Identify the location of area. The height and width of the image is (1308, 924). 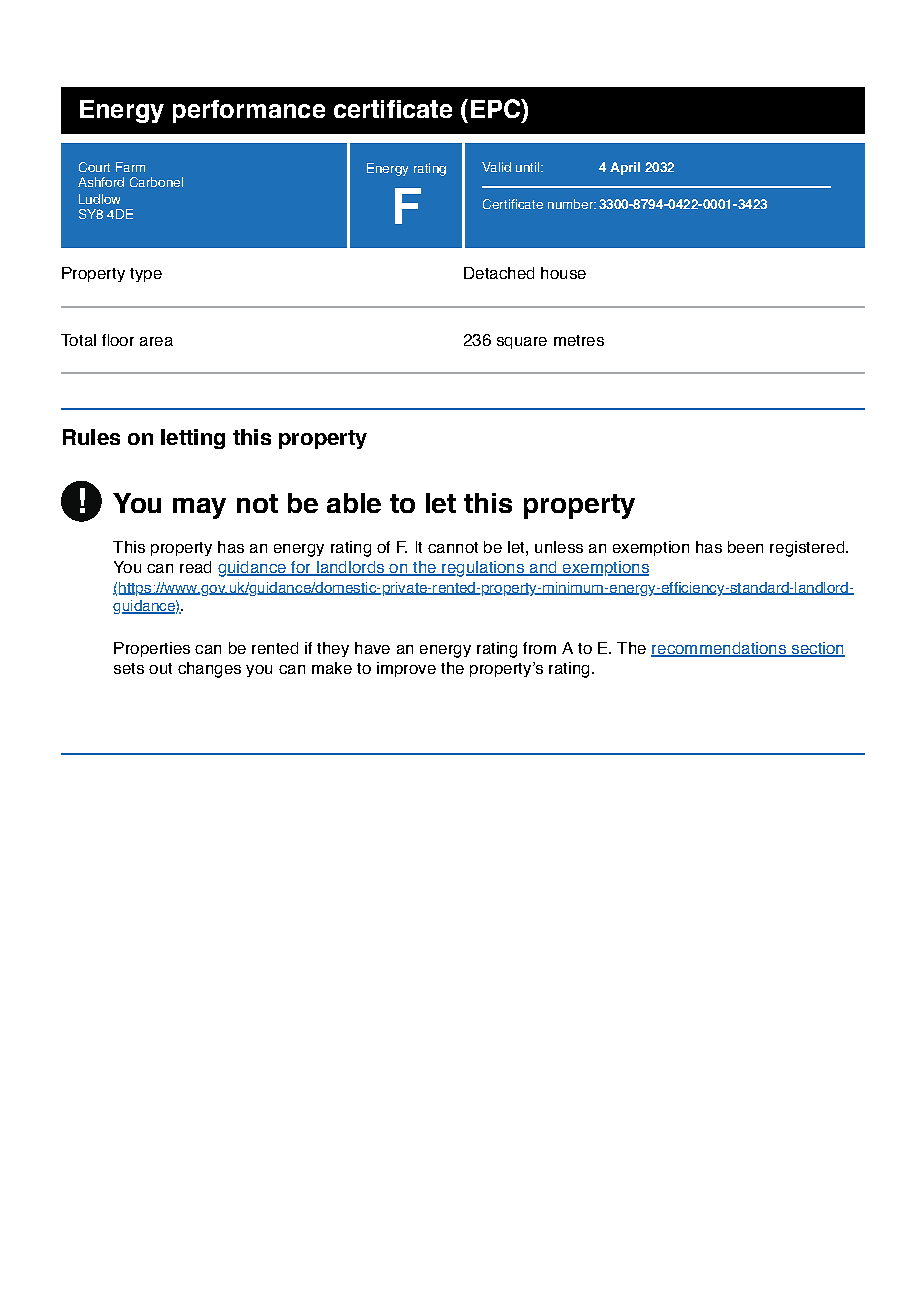
(156, 341).
